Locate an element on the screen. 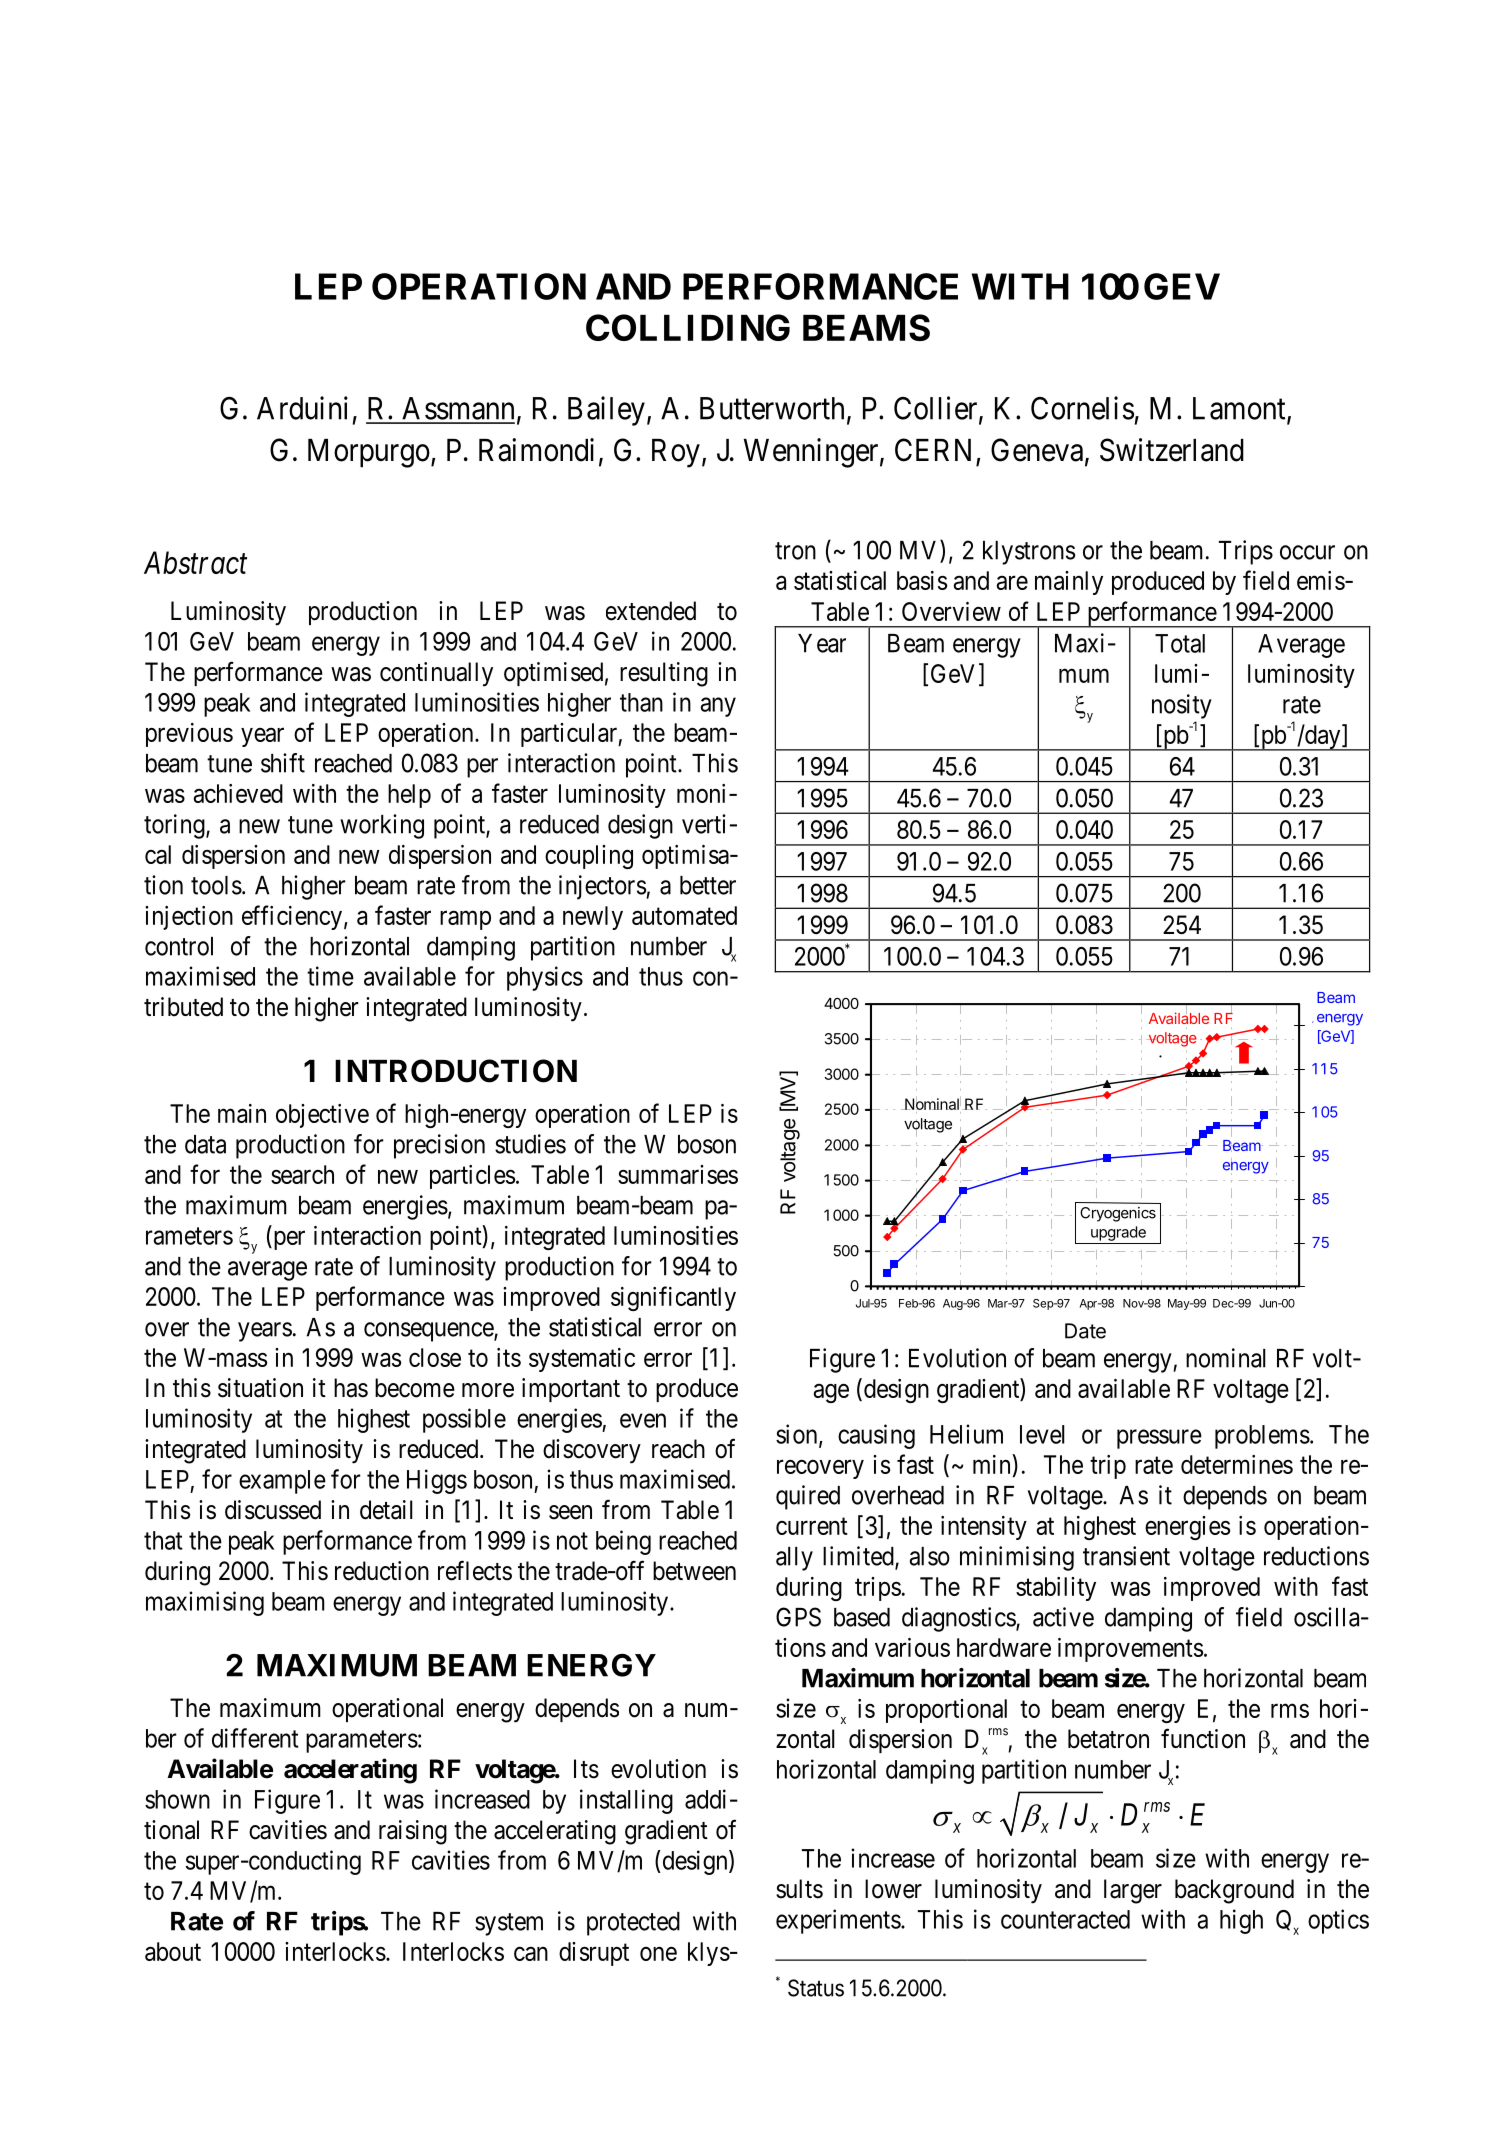  transient is located at coordinates (1126, 1556).
